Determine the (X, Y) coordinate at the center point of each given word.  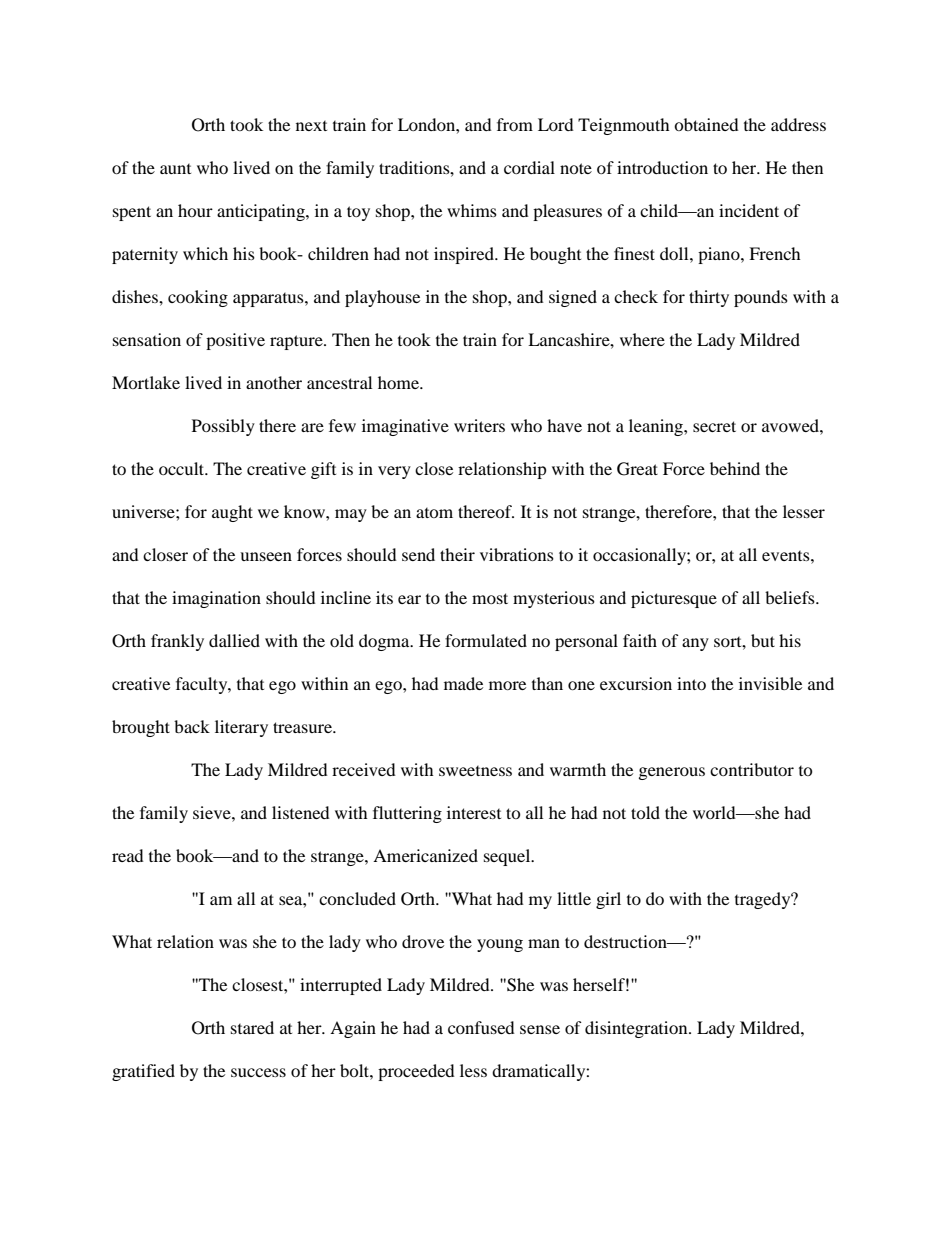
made (463, 683)
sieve (213, 812)
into (691, 683)
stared (252, 1027)
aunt (175, 169)
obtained (706, 124)
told (645, 812)
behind (735, 468)
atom (434, 513)
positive (235, 341)
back (192, 726)
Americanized (425, 855)
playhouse (382, 298)
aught (232, 513)
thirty (709, 298)
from (515, 124)
